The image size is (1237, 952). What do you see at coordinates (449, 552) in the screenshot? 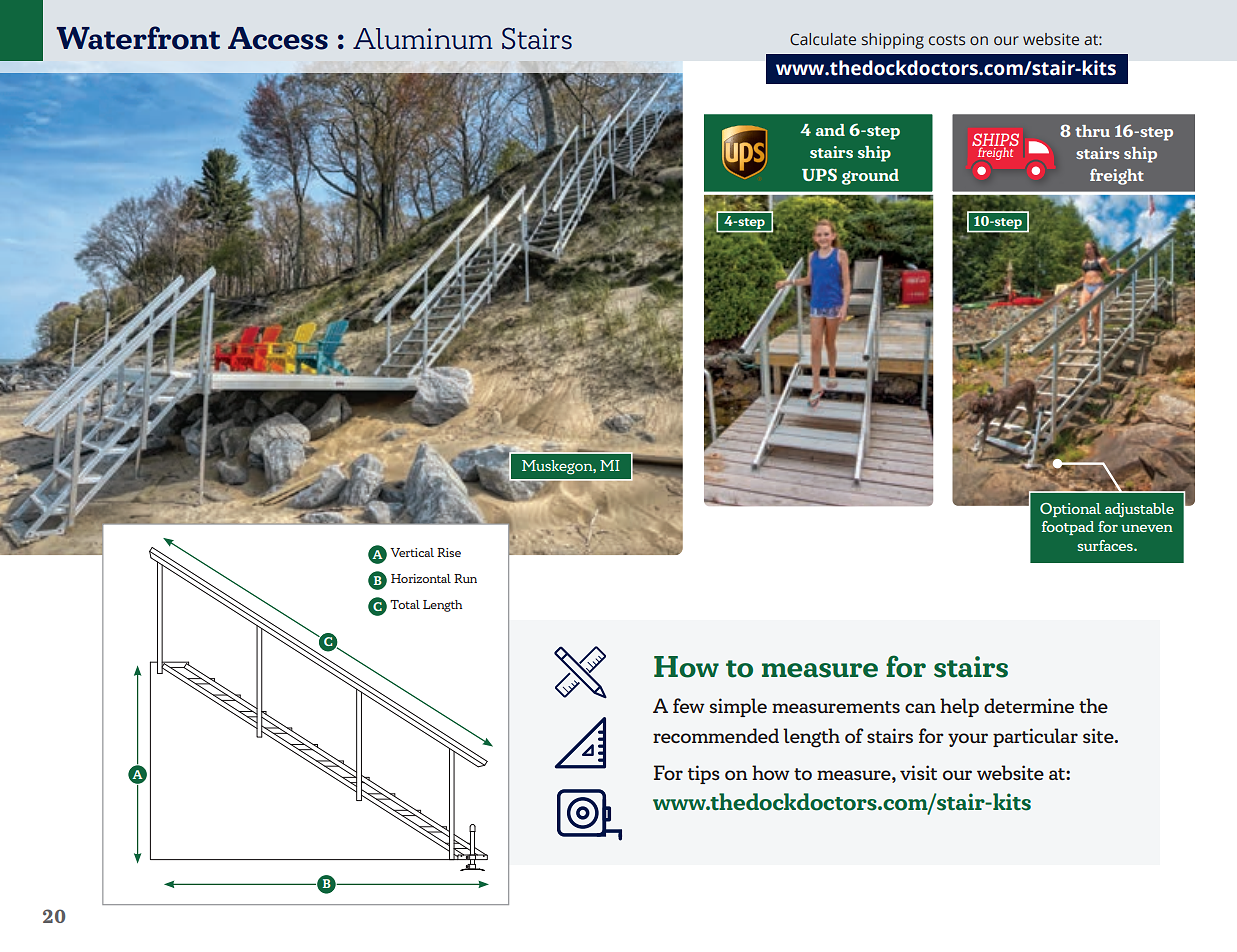
I see `Rise` at bounding box center [449, 552].
